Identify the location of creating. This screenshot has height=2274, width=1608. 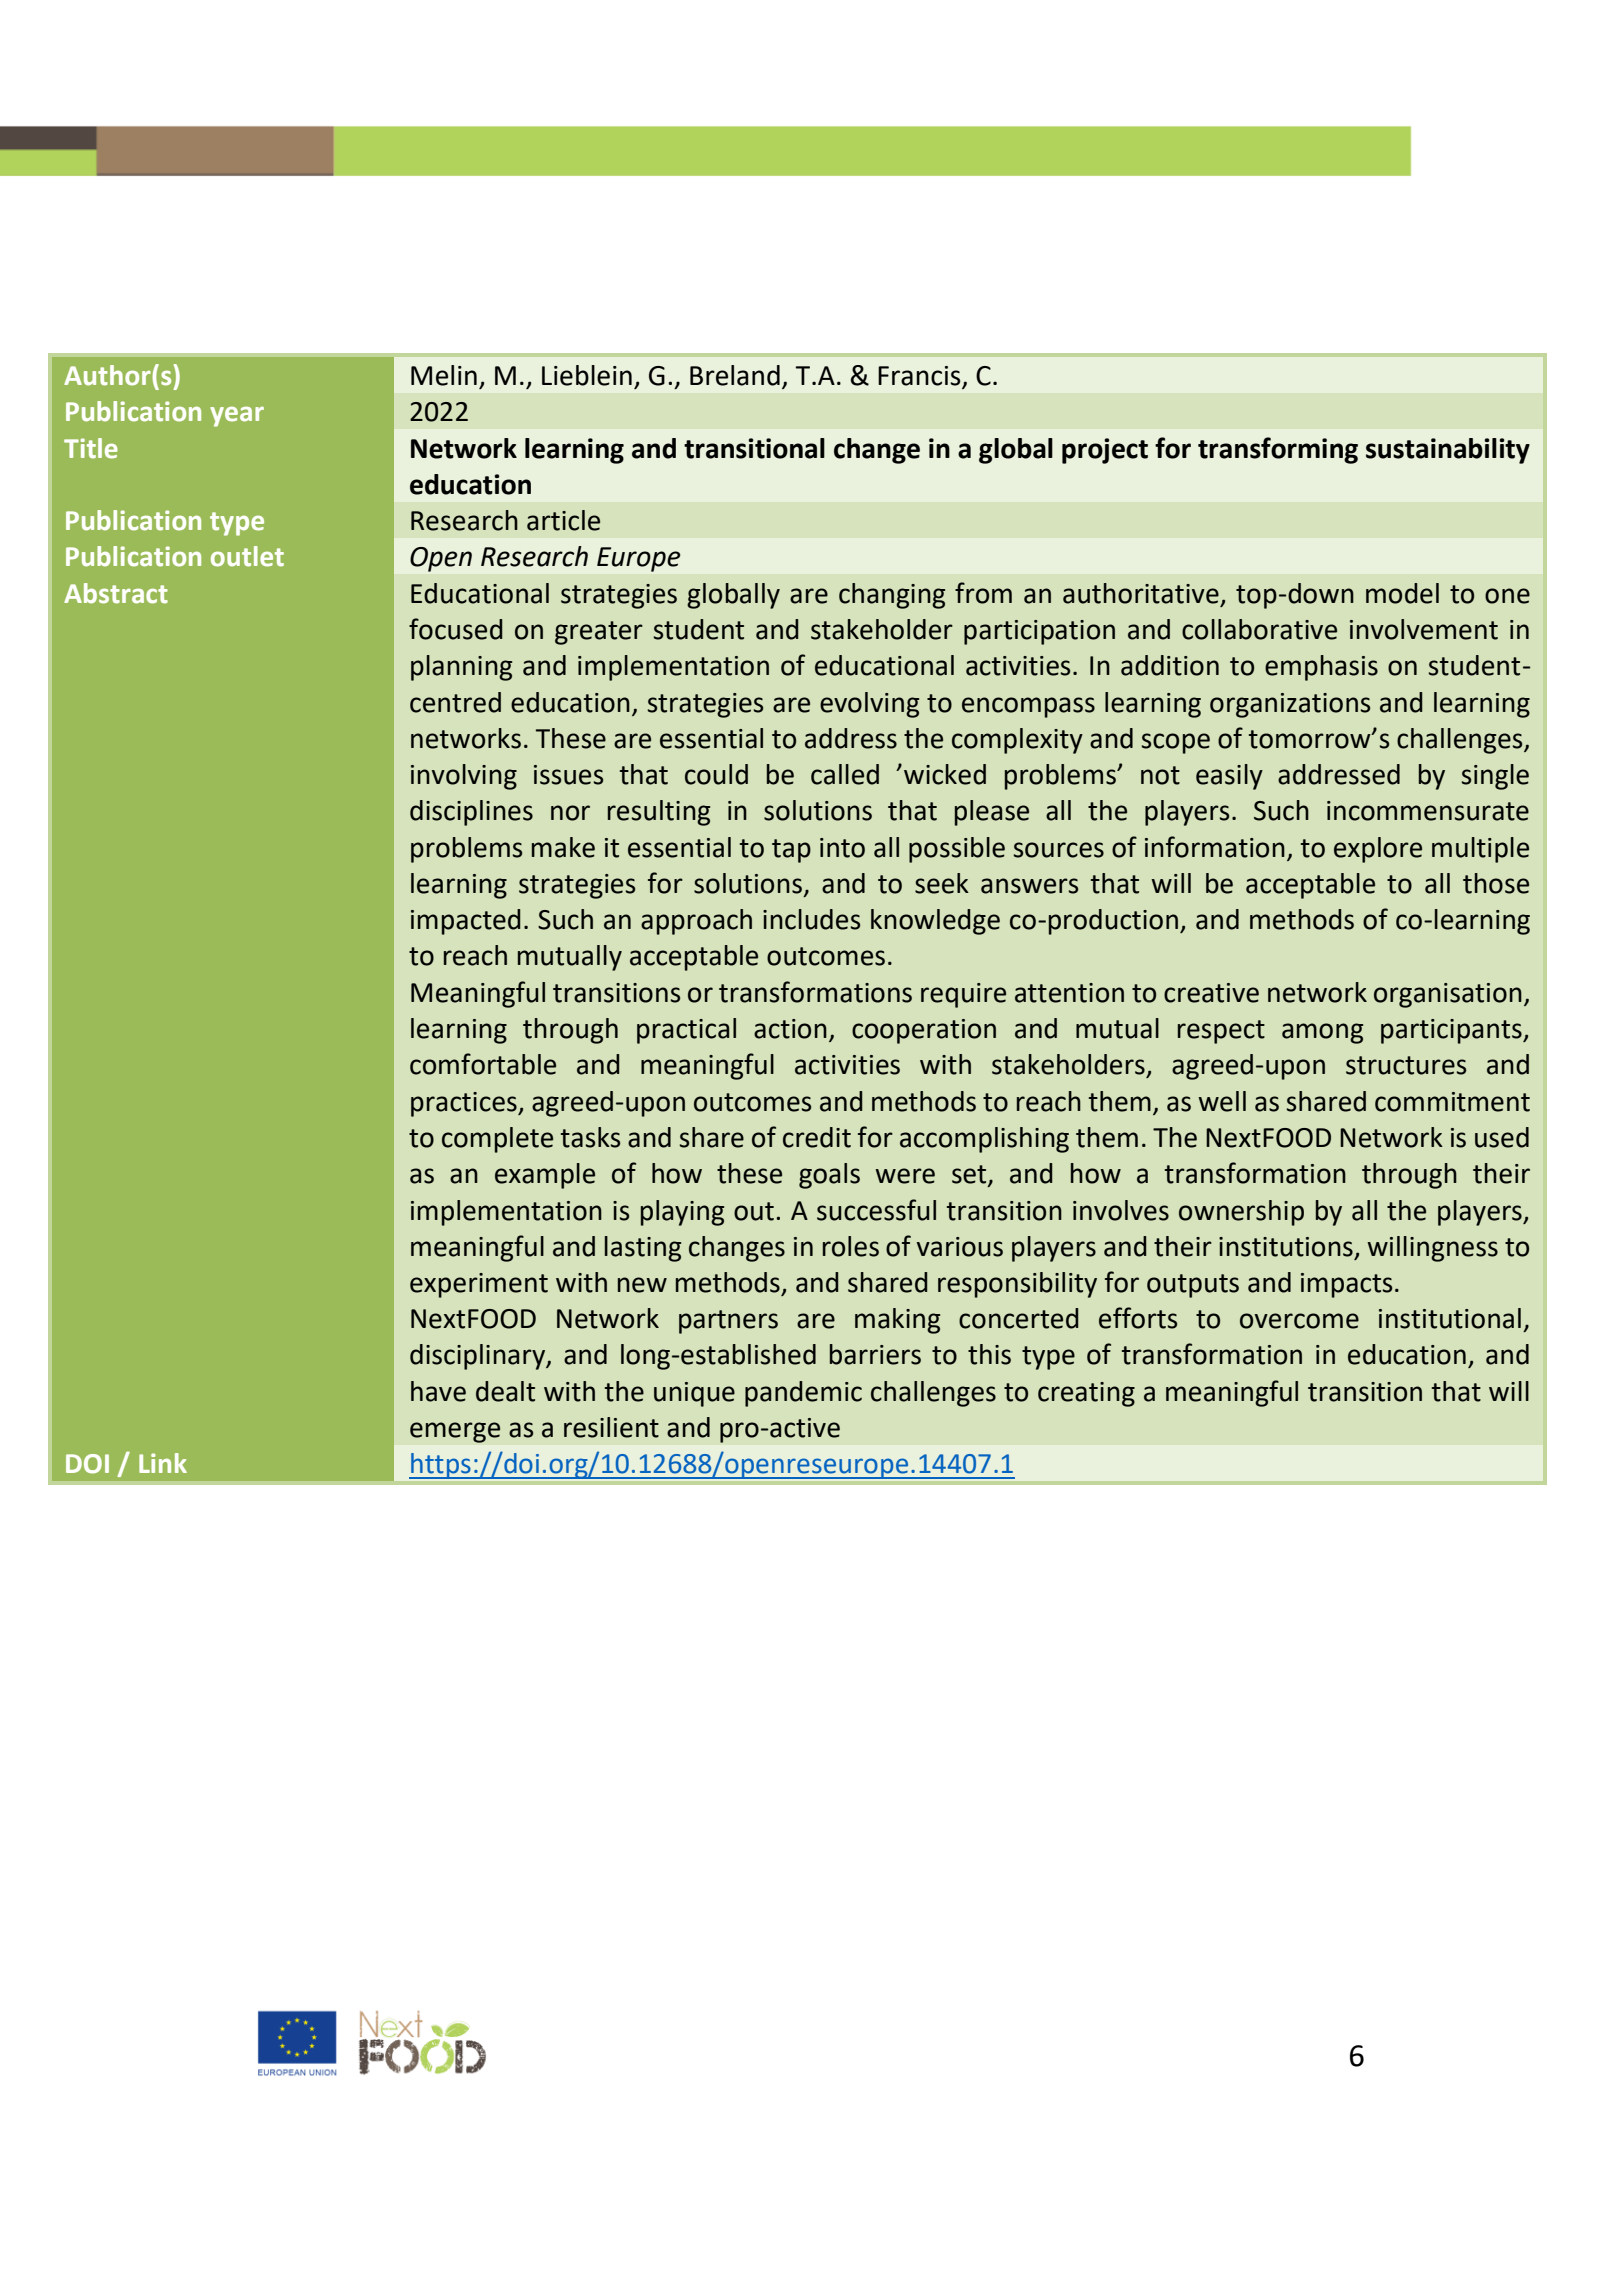
(1086, 1394).
